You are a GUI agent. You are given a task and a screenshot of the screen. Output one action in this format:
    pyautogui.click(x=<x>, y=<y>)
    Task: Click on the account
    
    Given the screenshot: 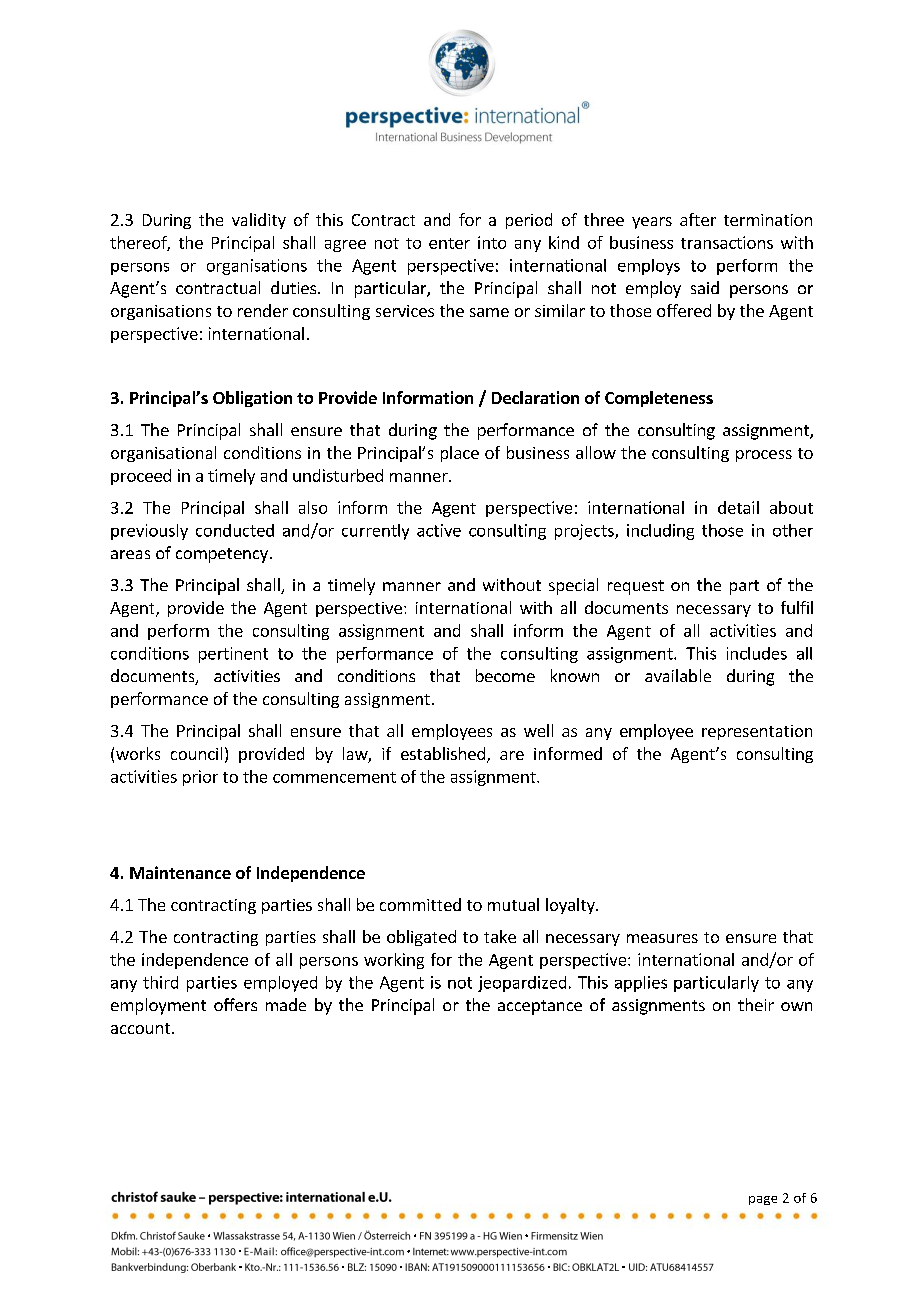 What is the action you would take?
    pyautogui.click(x=140, y=1028)
